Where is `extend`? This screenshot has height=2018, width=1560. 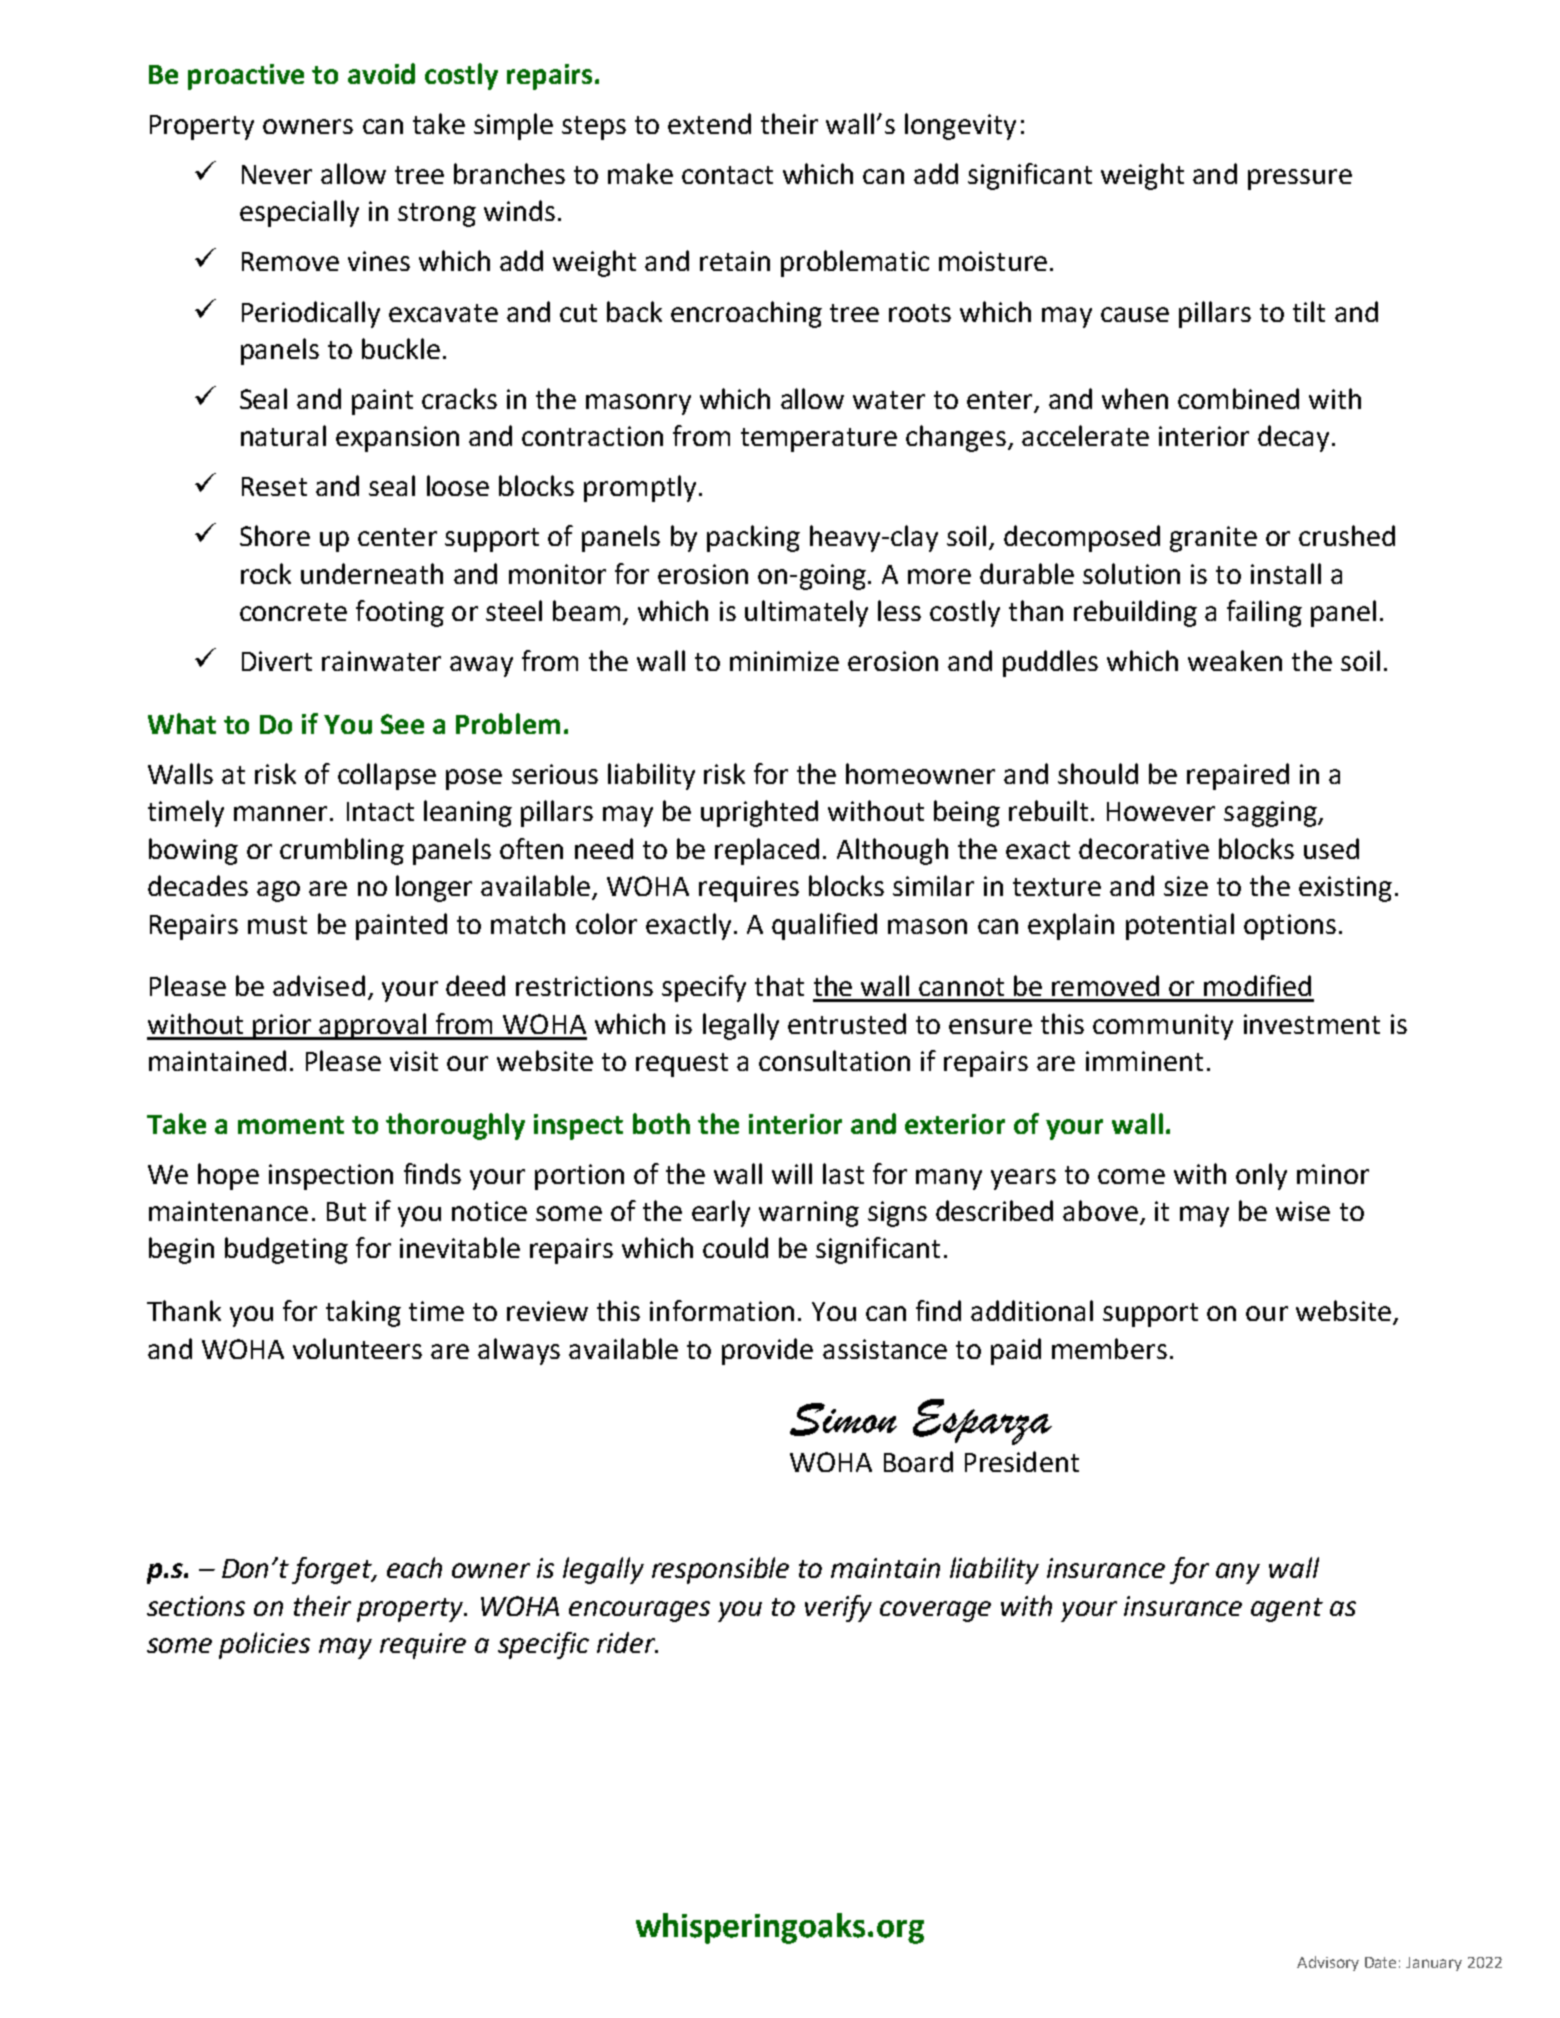
extend is located at coordinates (709, 123).
